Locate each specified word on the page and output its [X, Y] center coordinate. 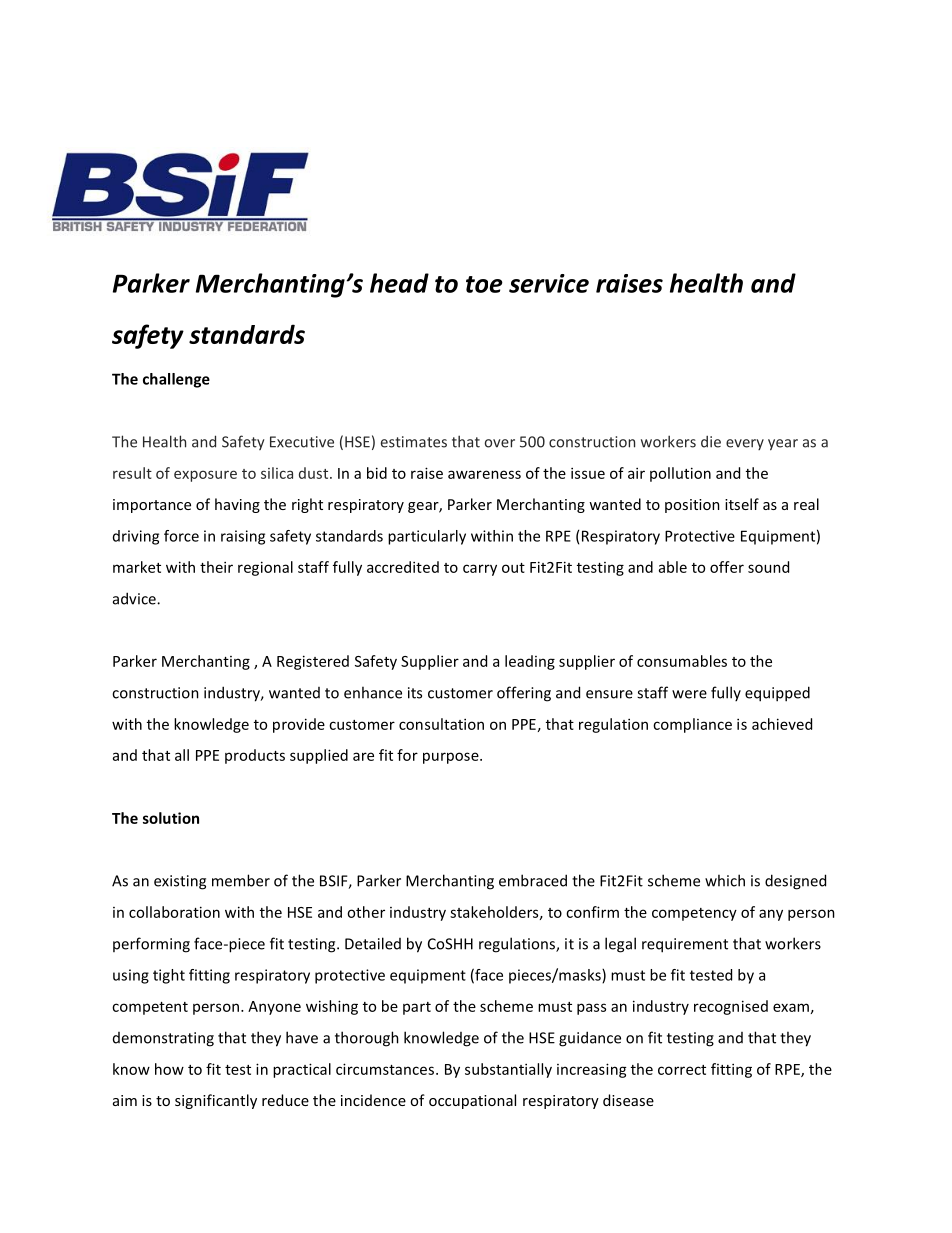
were [689, 694]
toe [484, 284]
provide [299, 725]
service [549, 283]
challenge [176, 380]
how [169, 1069]
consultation [441, 724]
